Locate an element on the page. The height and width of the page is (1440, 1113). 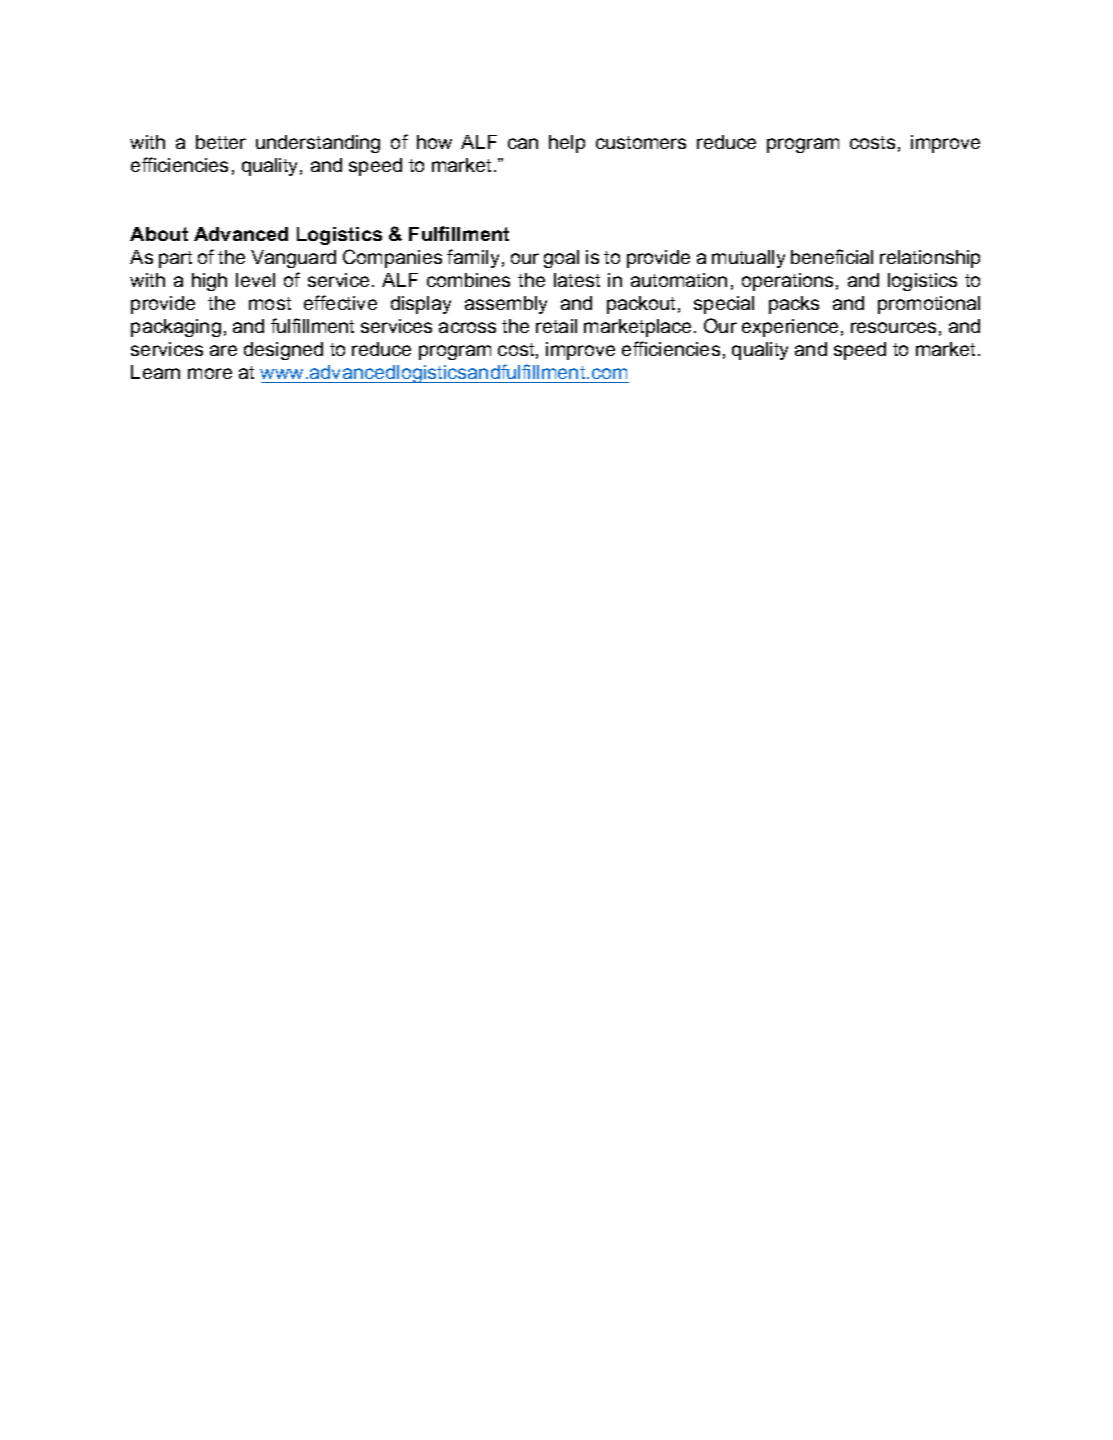
more is located at coordinates (210, 373).
